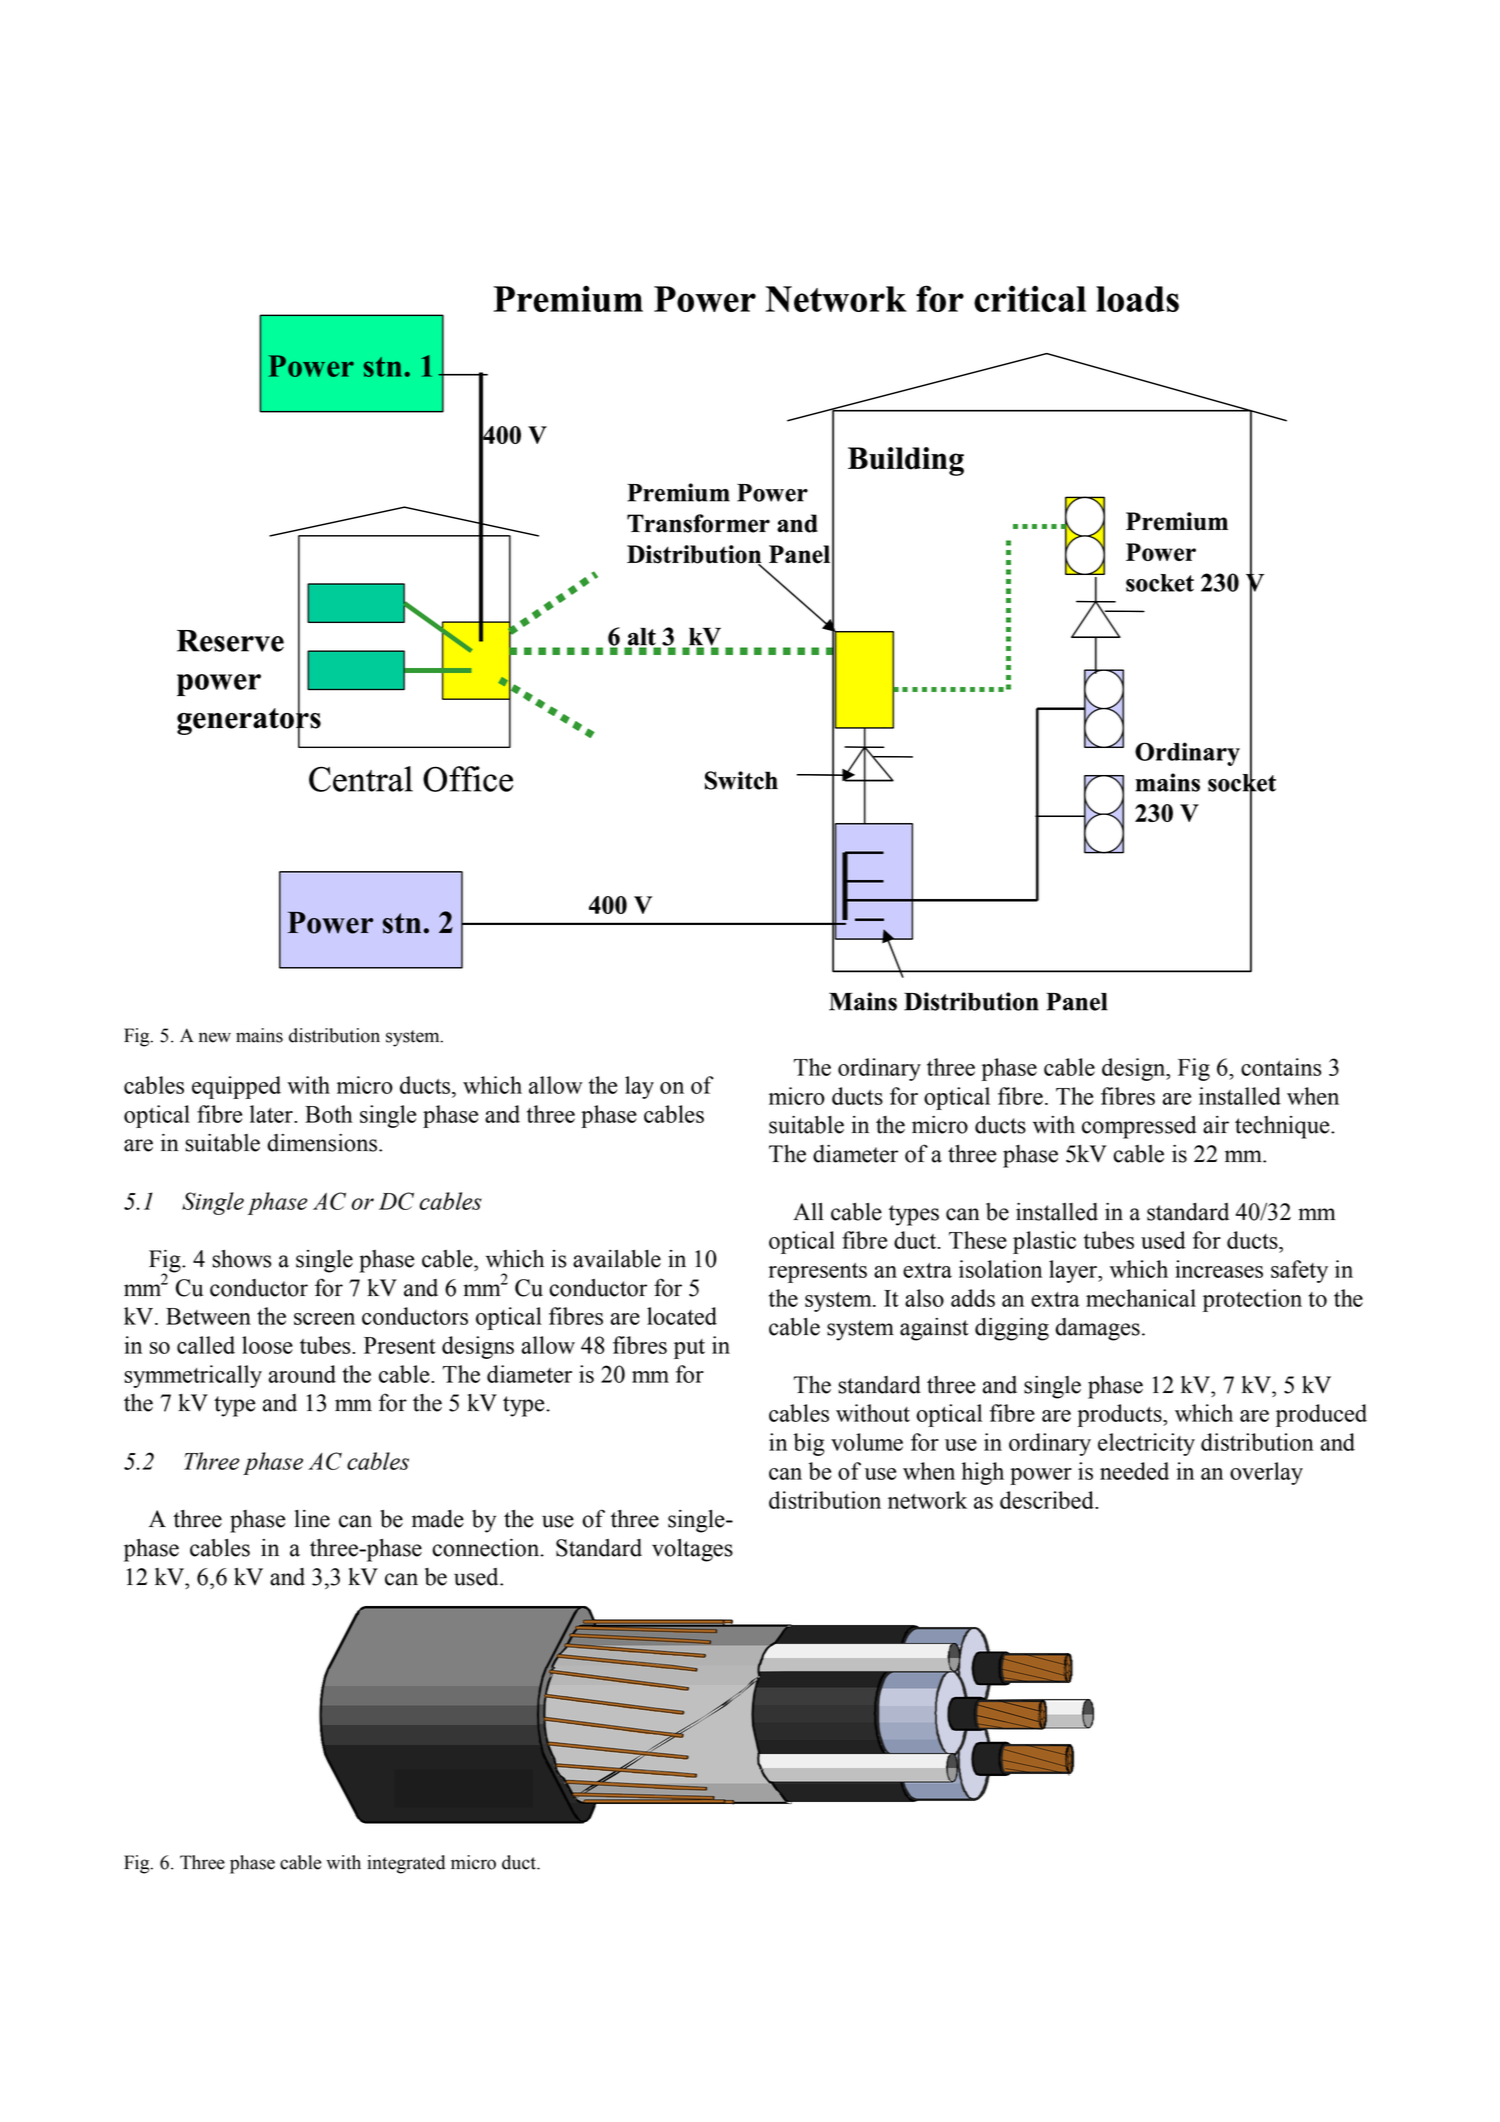 This screenshot has height=2122, width=1500. I want to click on big, so click(809, 1444).
